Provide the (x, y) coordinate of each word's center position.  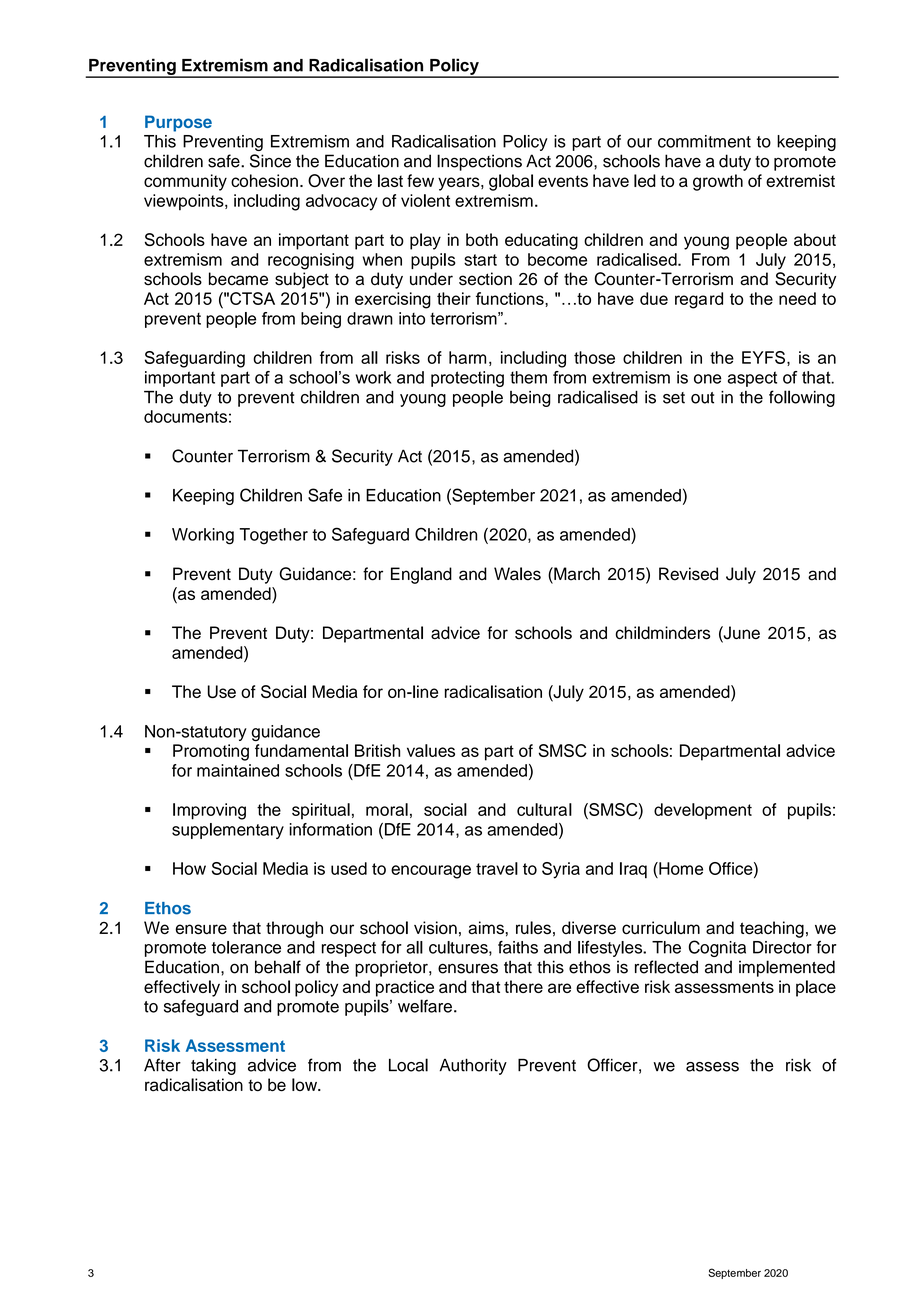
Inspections (479, 162)
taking (213, 1067)
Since (270, 161)
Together (273, 536)
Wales (517, 574)
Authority (473, 1066)
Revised (688, 574)
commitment (704, 141)
